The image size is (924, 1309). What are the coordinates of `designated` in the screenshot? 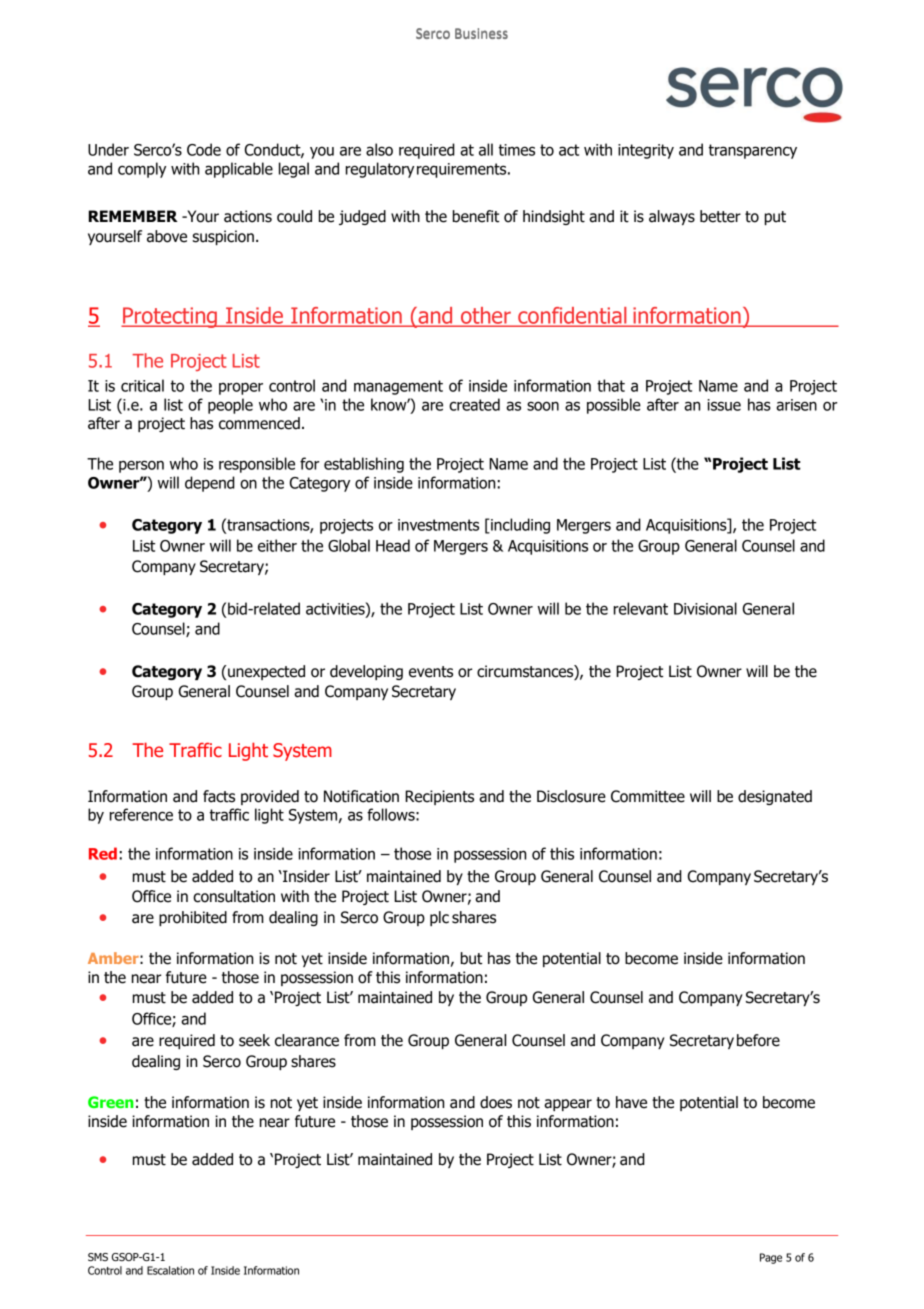 It's located at (775, 797).
